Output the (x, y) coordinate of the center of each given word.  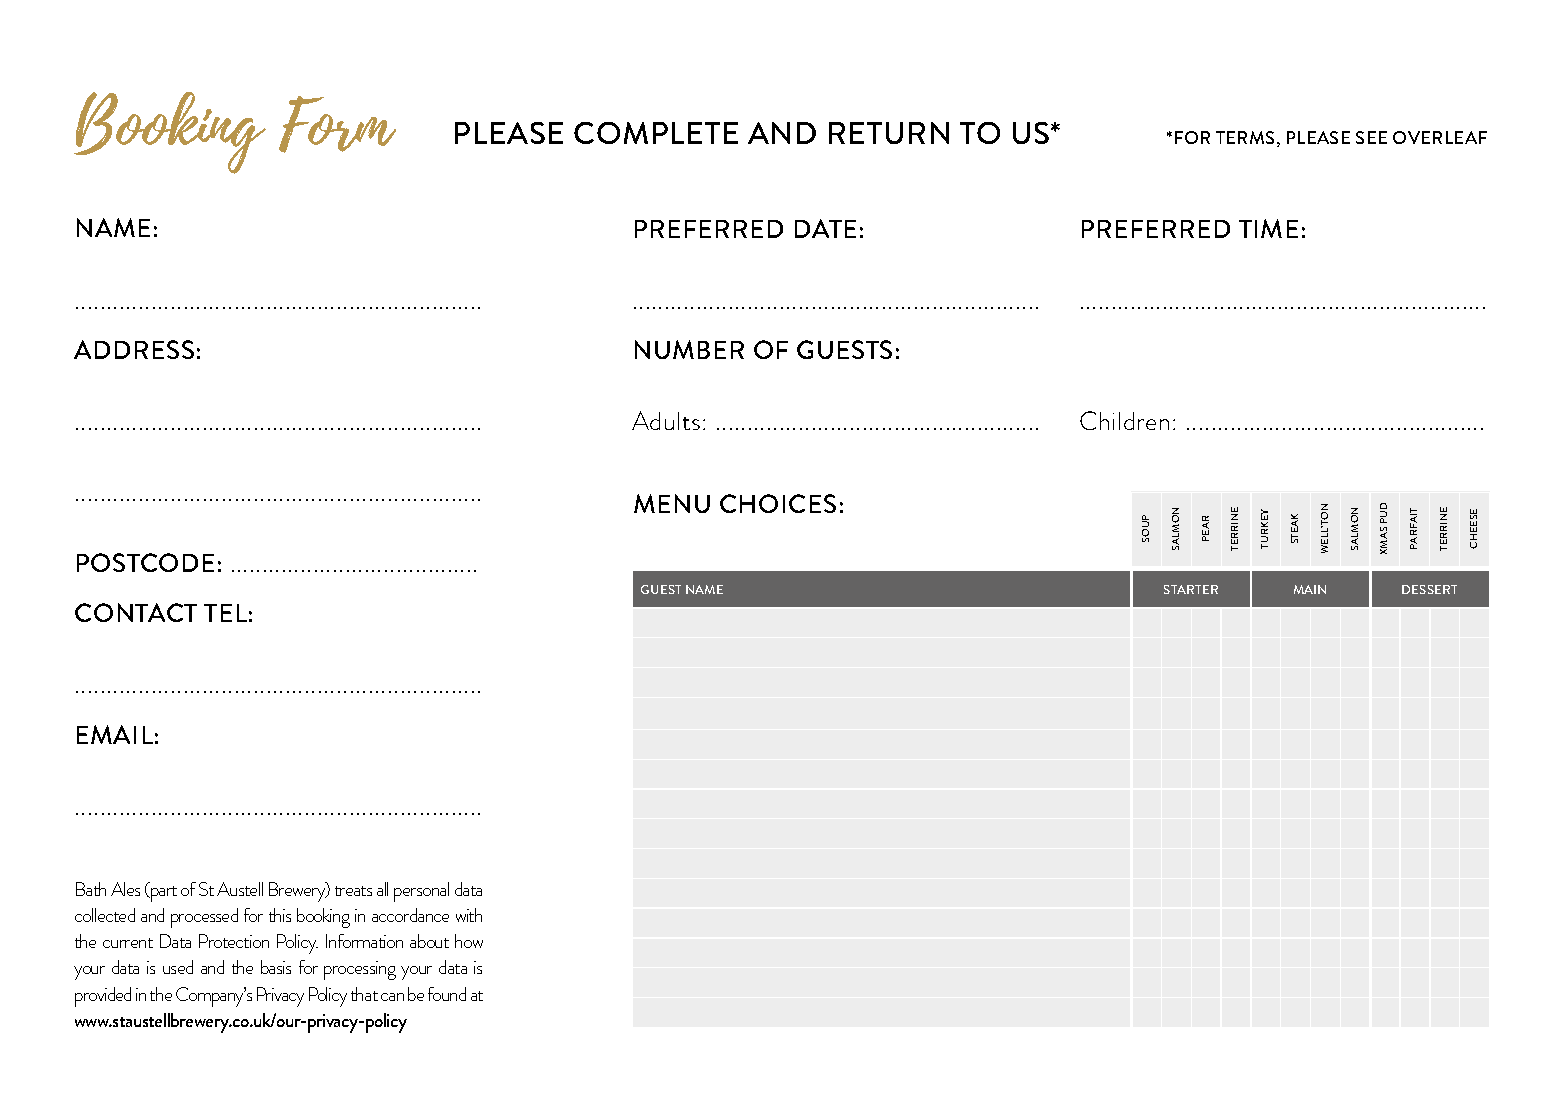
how (469, 941)
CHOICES (778, 503)
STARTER (1191, 589)
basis (276, 967)
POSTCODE (145, 562)
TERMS (1245, 137)
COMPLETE (656, 133)
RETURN (889, 133)
